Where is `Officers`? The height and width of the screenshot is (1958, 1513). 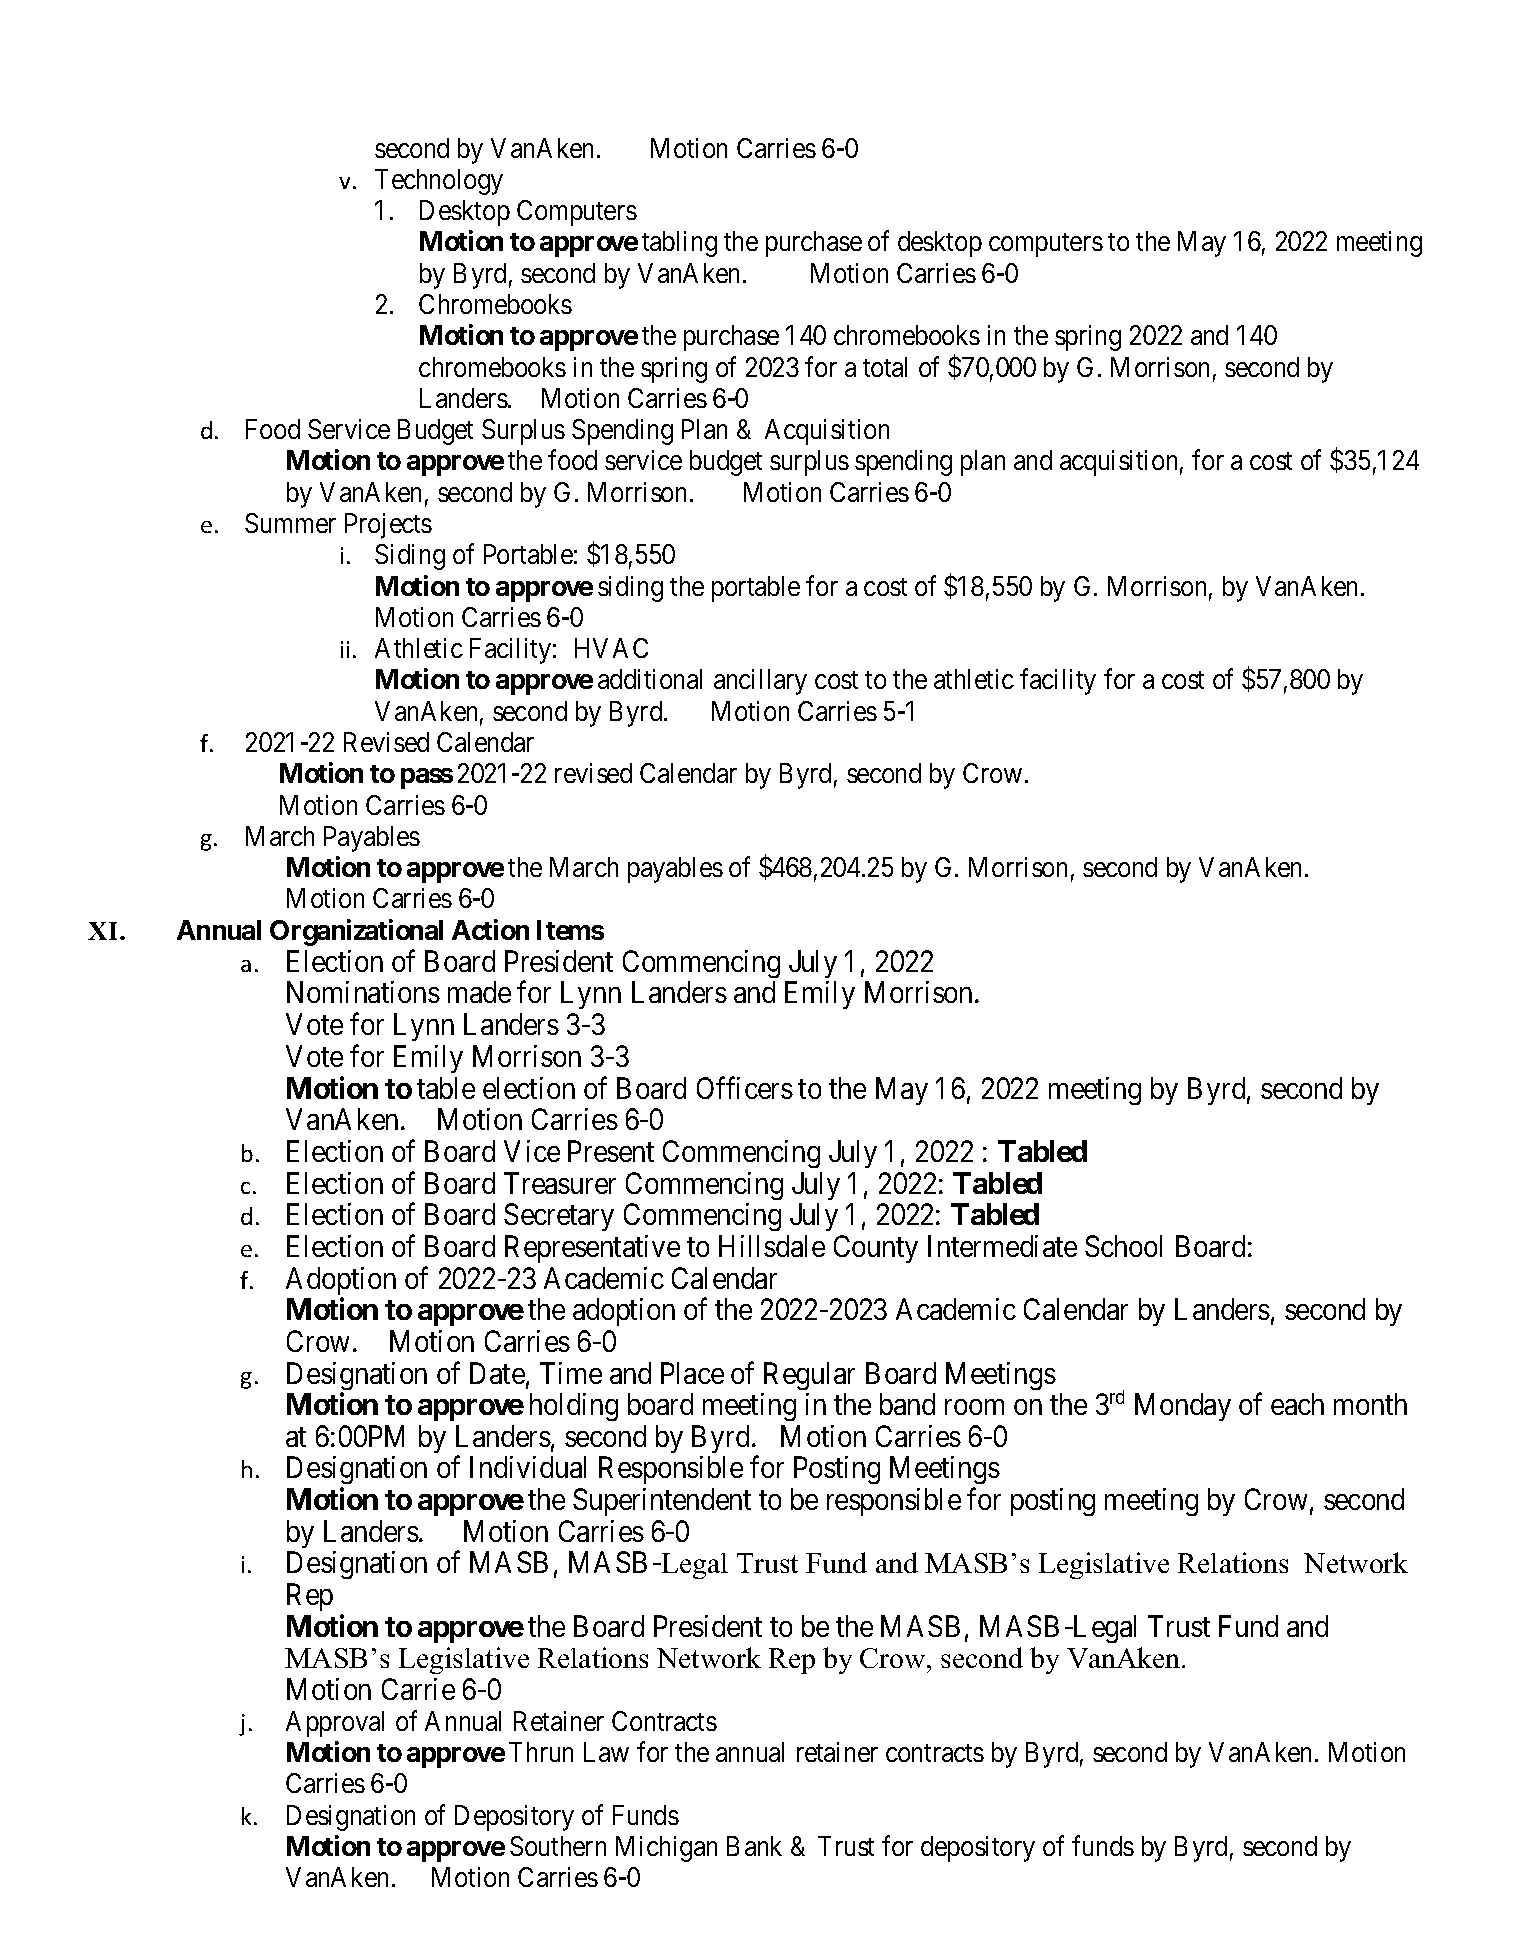 Officers is located at coordinates (745, 1087).
